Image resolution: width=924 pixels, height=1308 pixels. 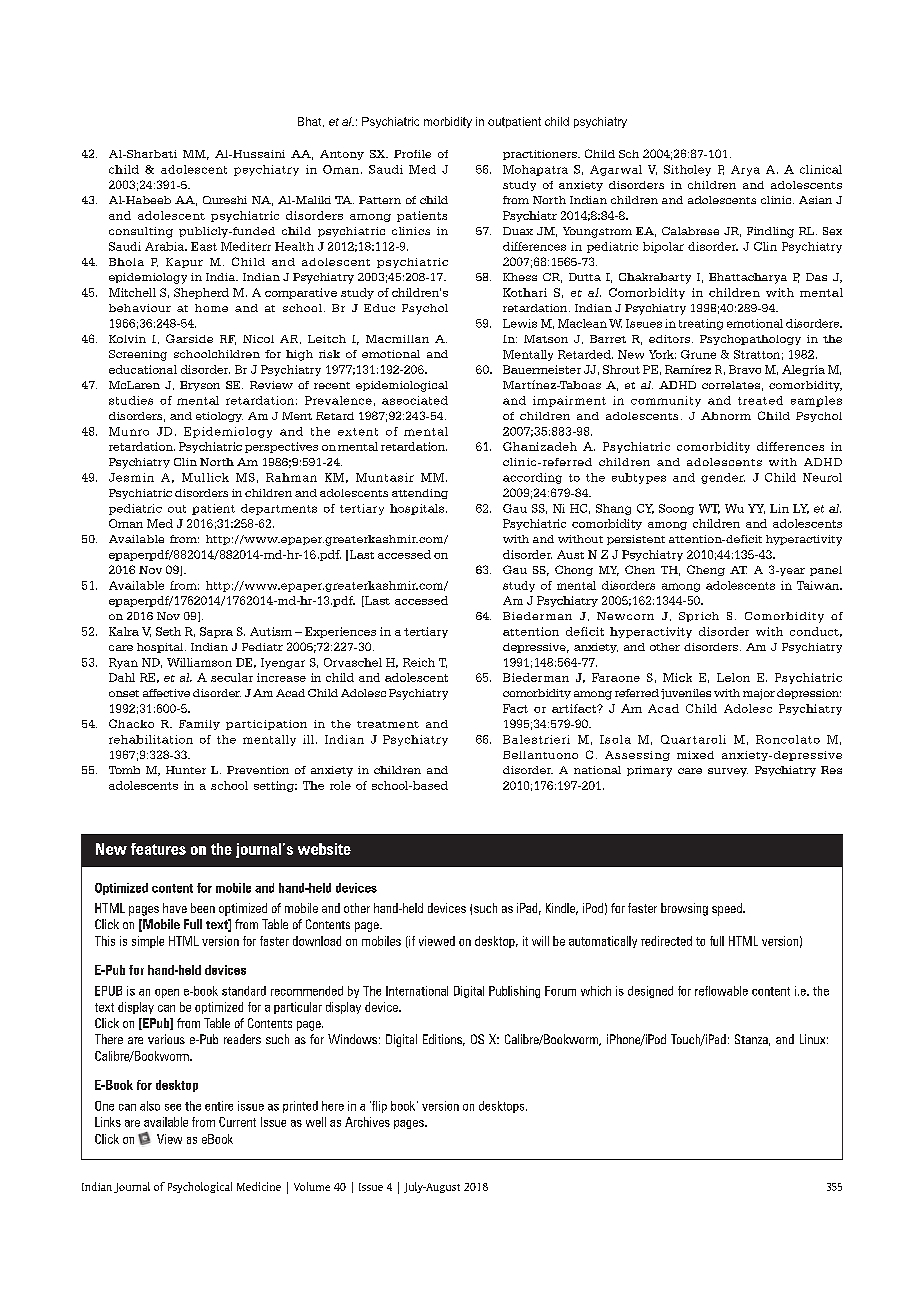 What do you see at coordinates (723, 478) in the screenshot?
I see `gender` at bounding box center [723, 478].
